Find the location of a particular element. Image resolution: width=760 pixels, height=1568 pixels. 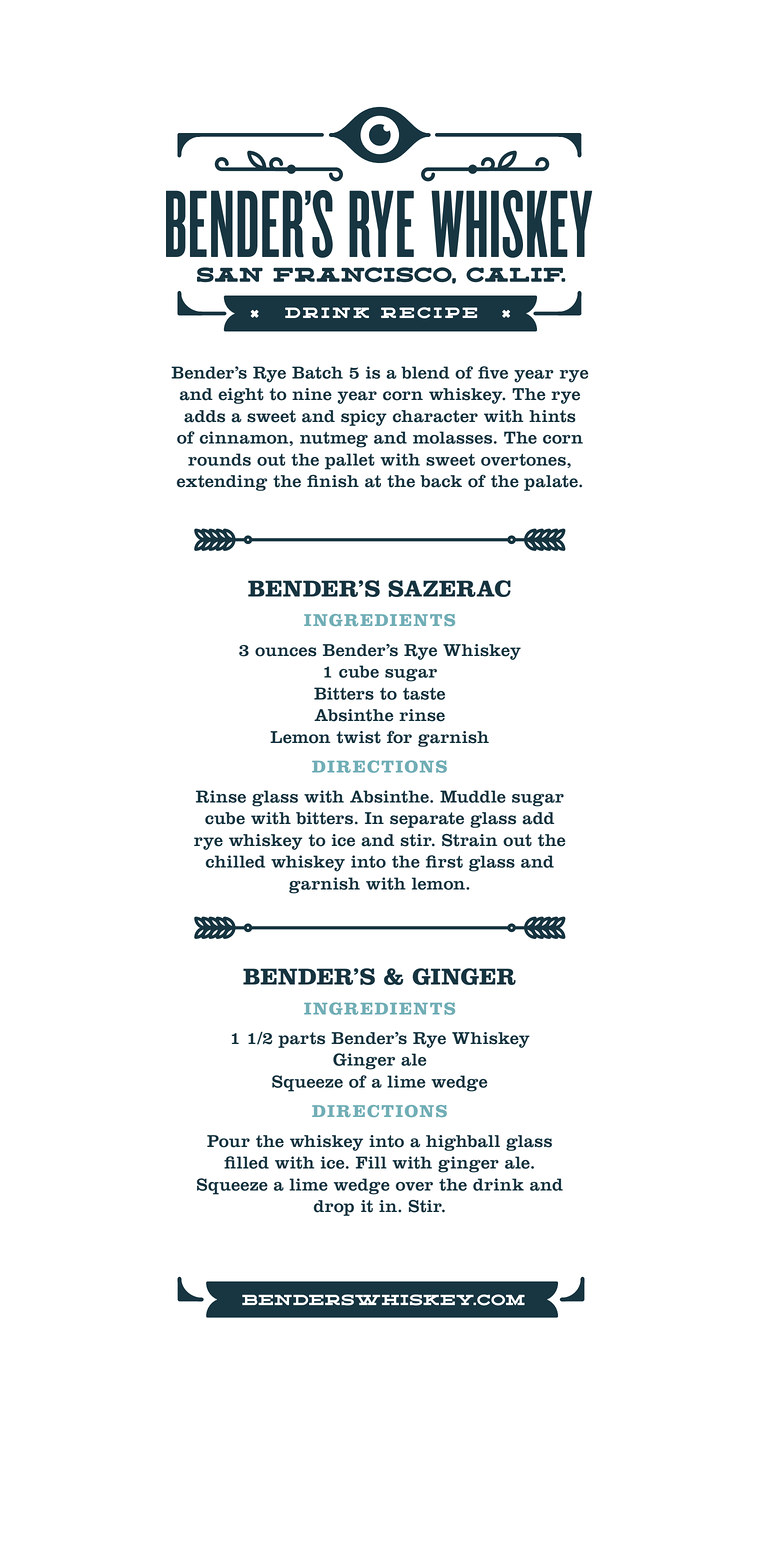

finish is located at coordinates (333, 481).
